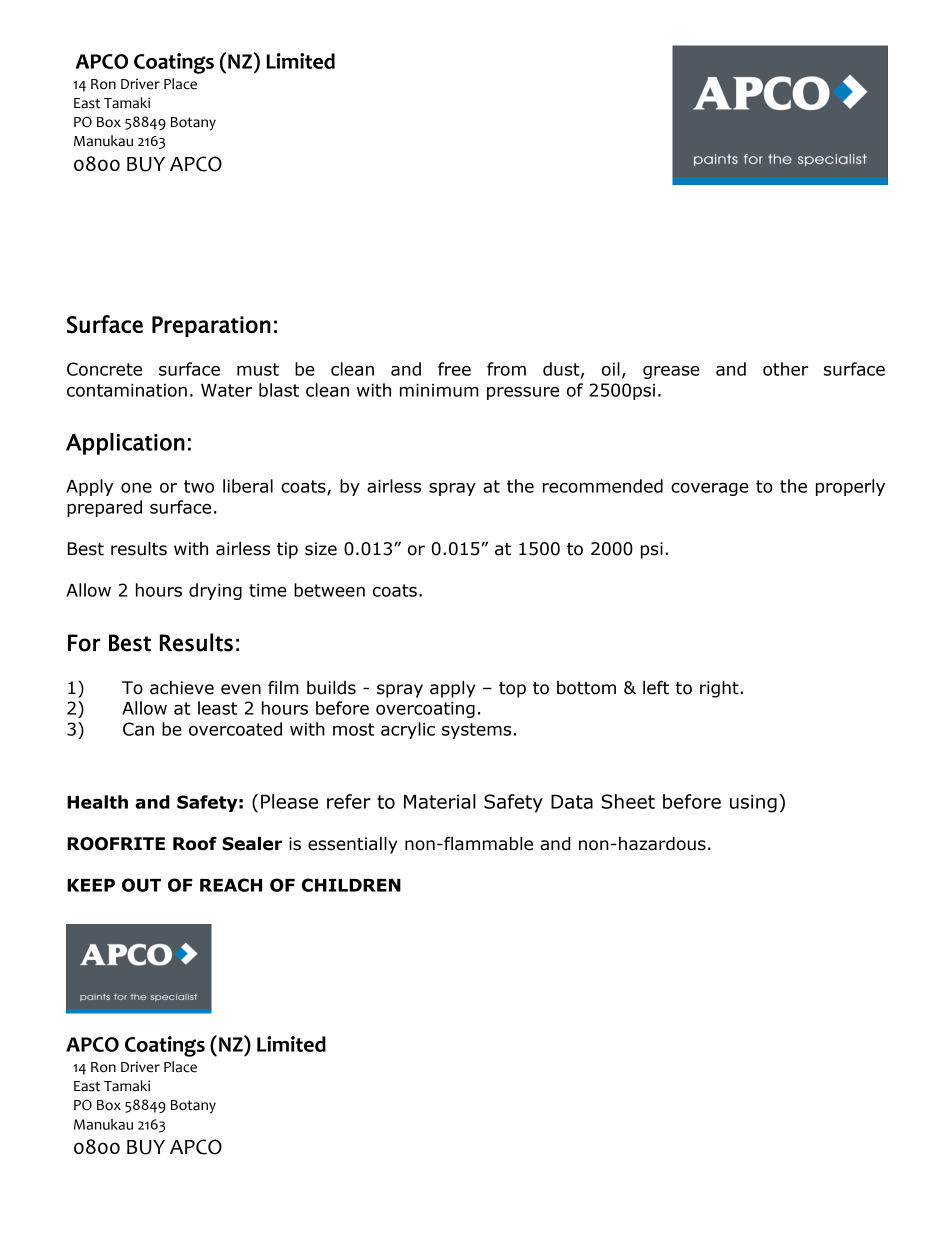  I want to click on coverage, so click(710, 489).
